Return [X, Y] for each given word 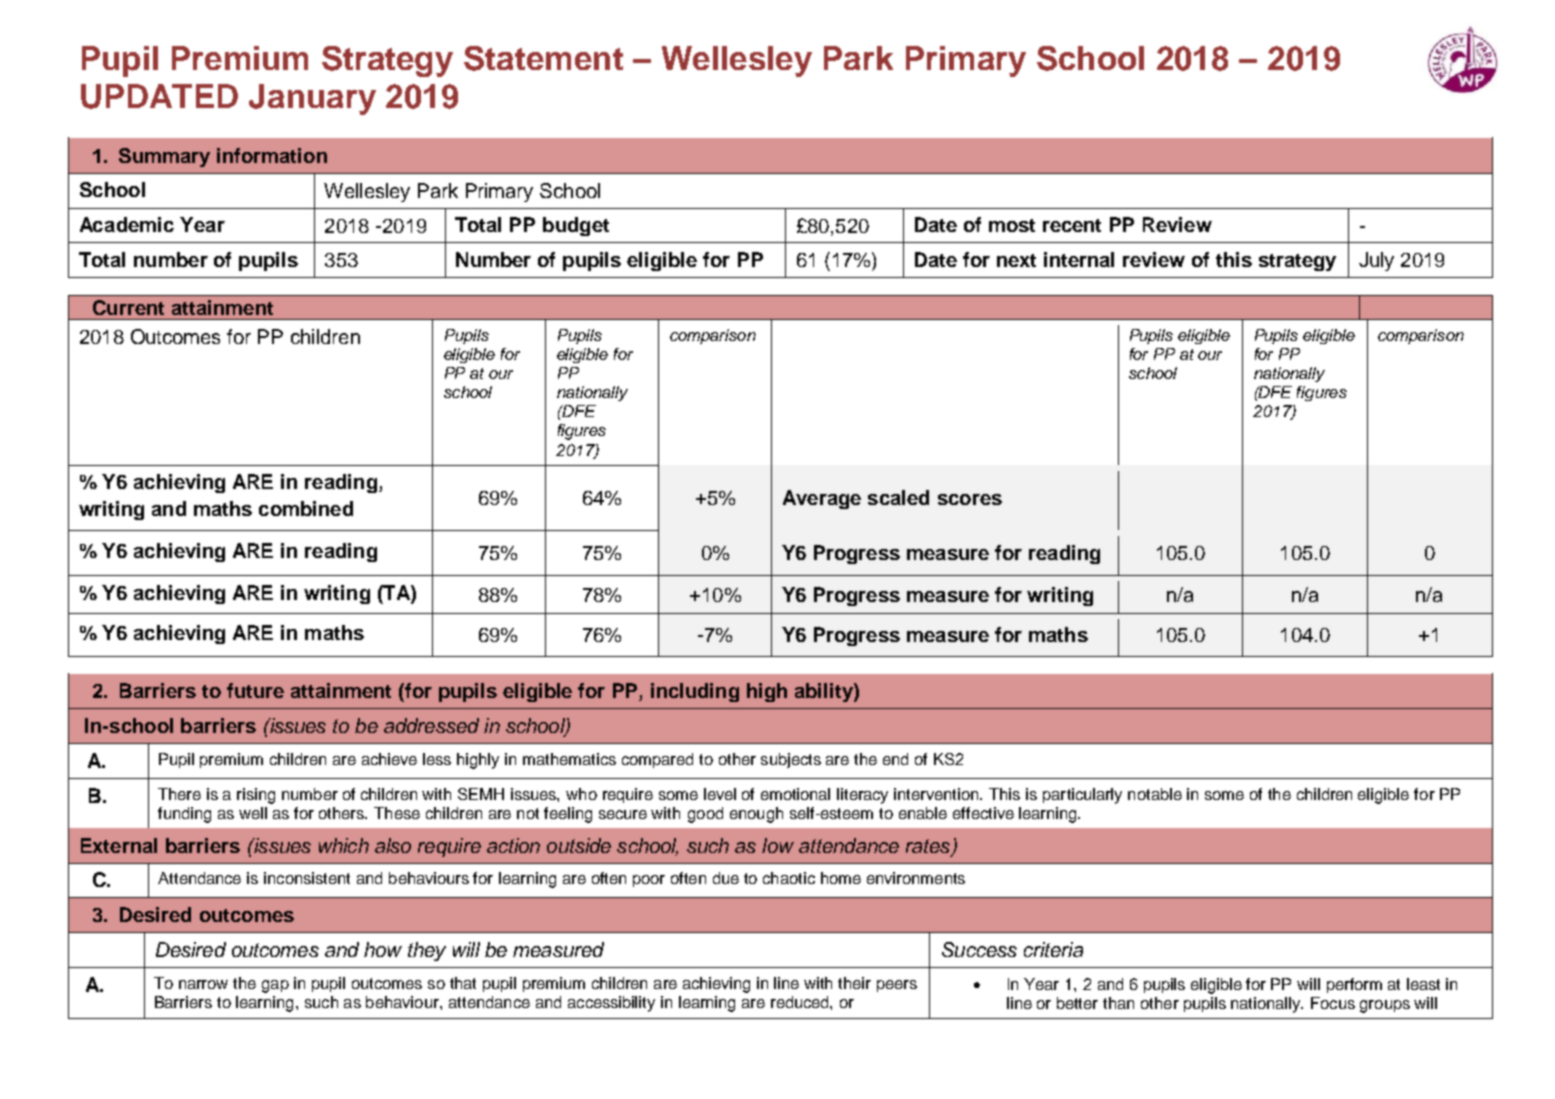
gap [275, 986]
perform [1354, 985]
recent [1072, 225]
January [312, 99]
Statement [543, 58]
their [854, 983]
